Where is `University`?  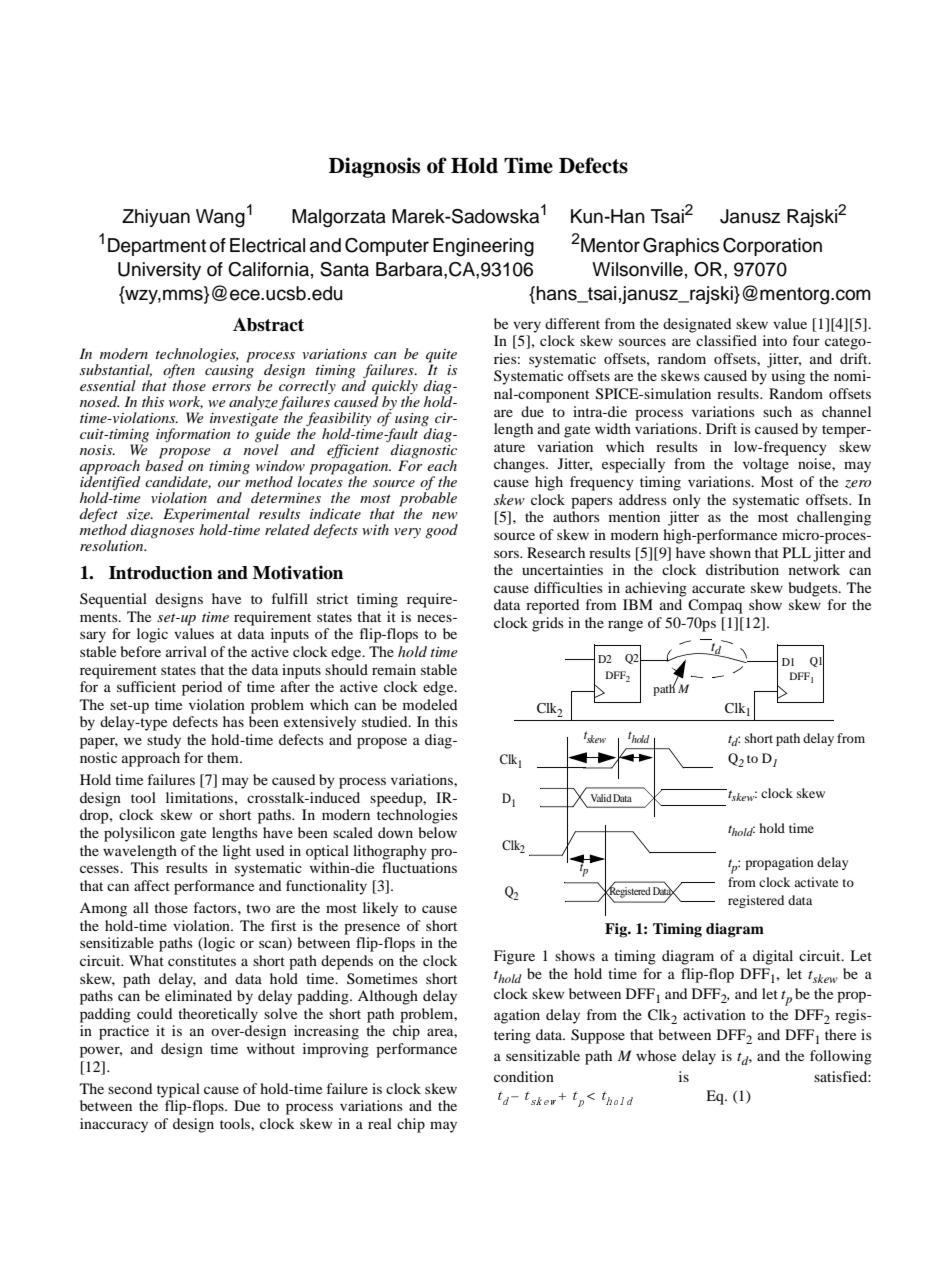
University is located at coordinates (159, 271).
